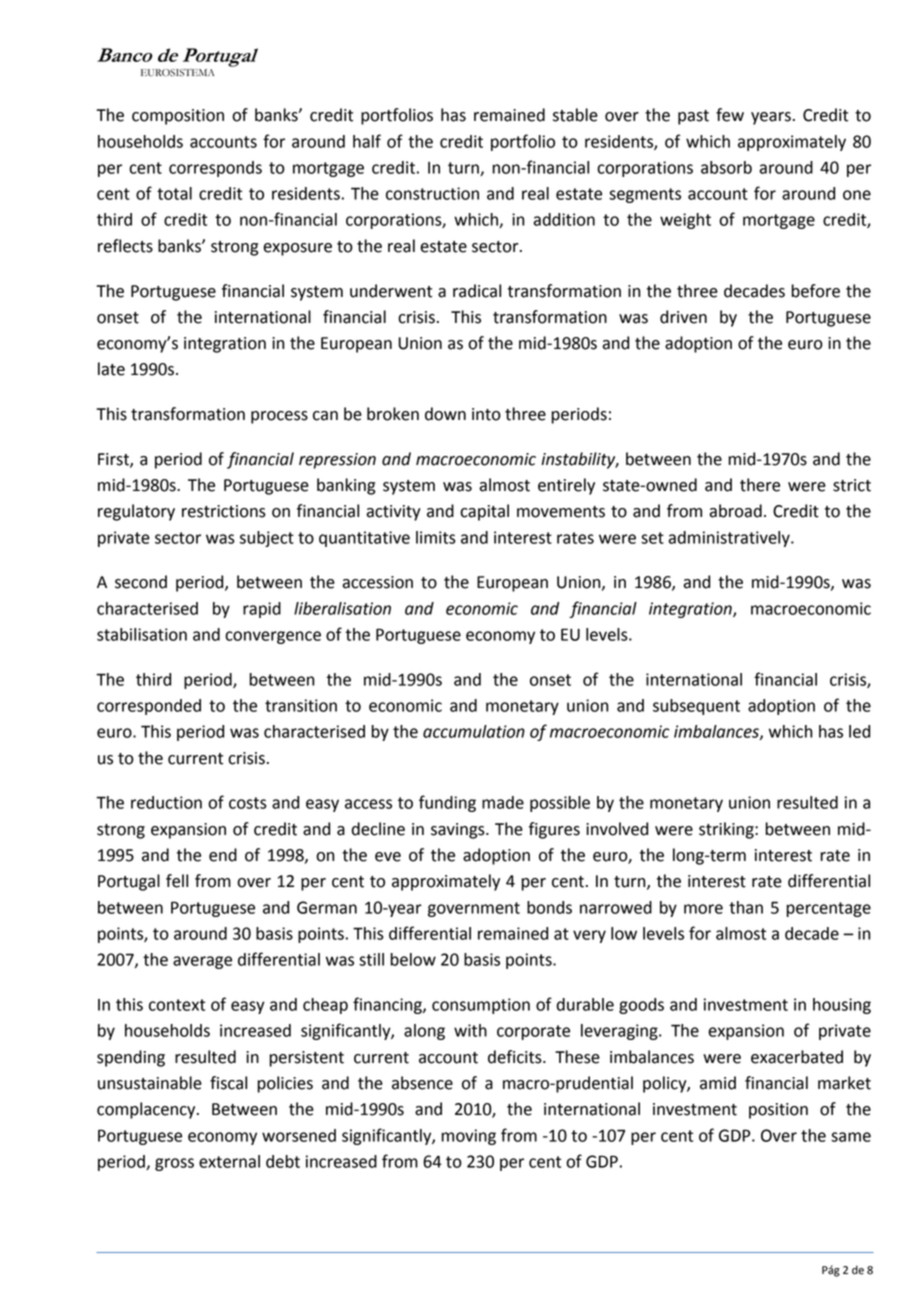  What do you see at coordinates (696, 707) in the screenshot?
I see `subsequent` at bounding box center [696, 707].
